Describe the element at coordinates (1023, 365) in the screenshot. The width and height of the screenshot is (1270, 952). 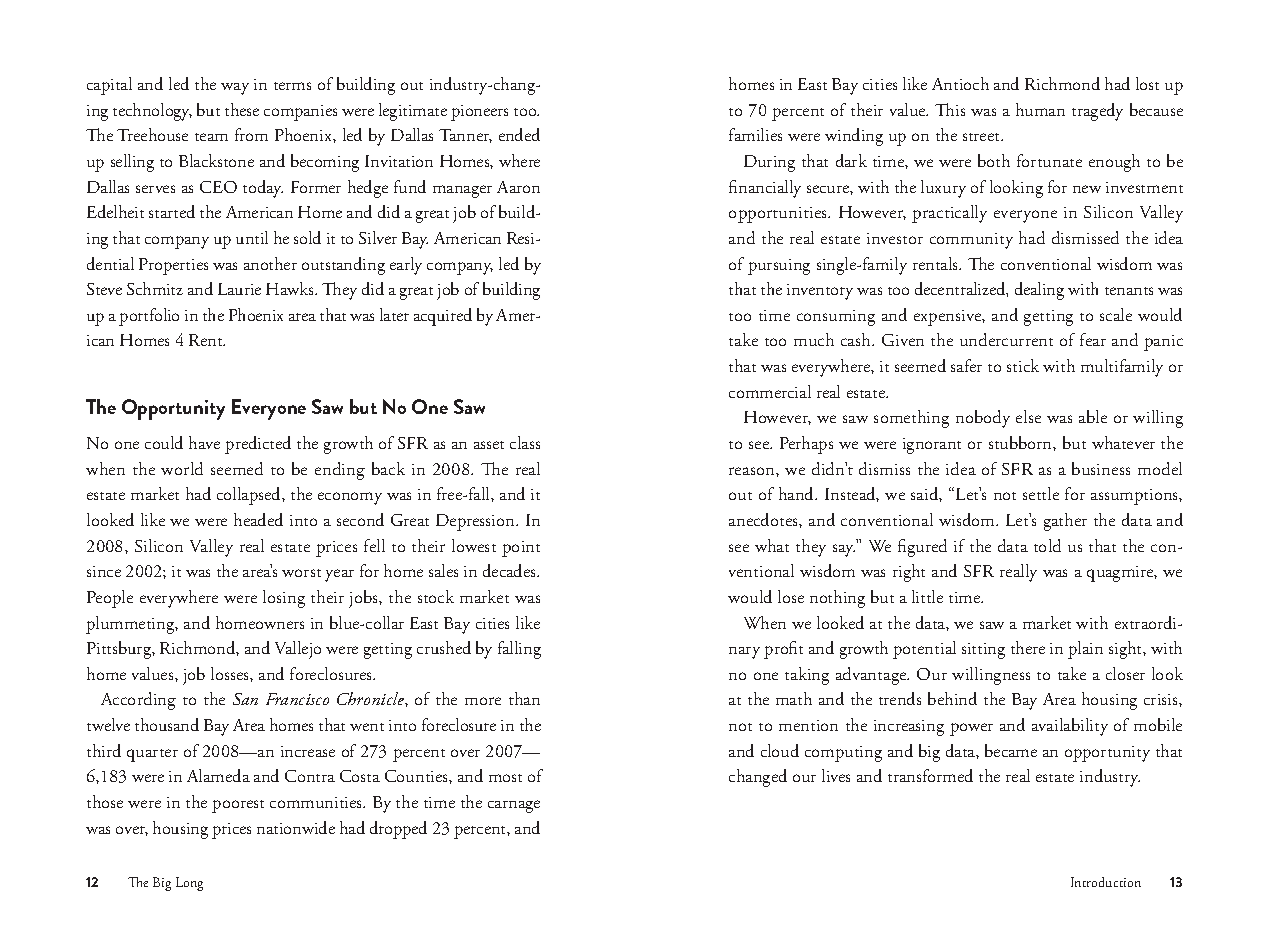
I see `stick` at that location.
